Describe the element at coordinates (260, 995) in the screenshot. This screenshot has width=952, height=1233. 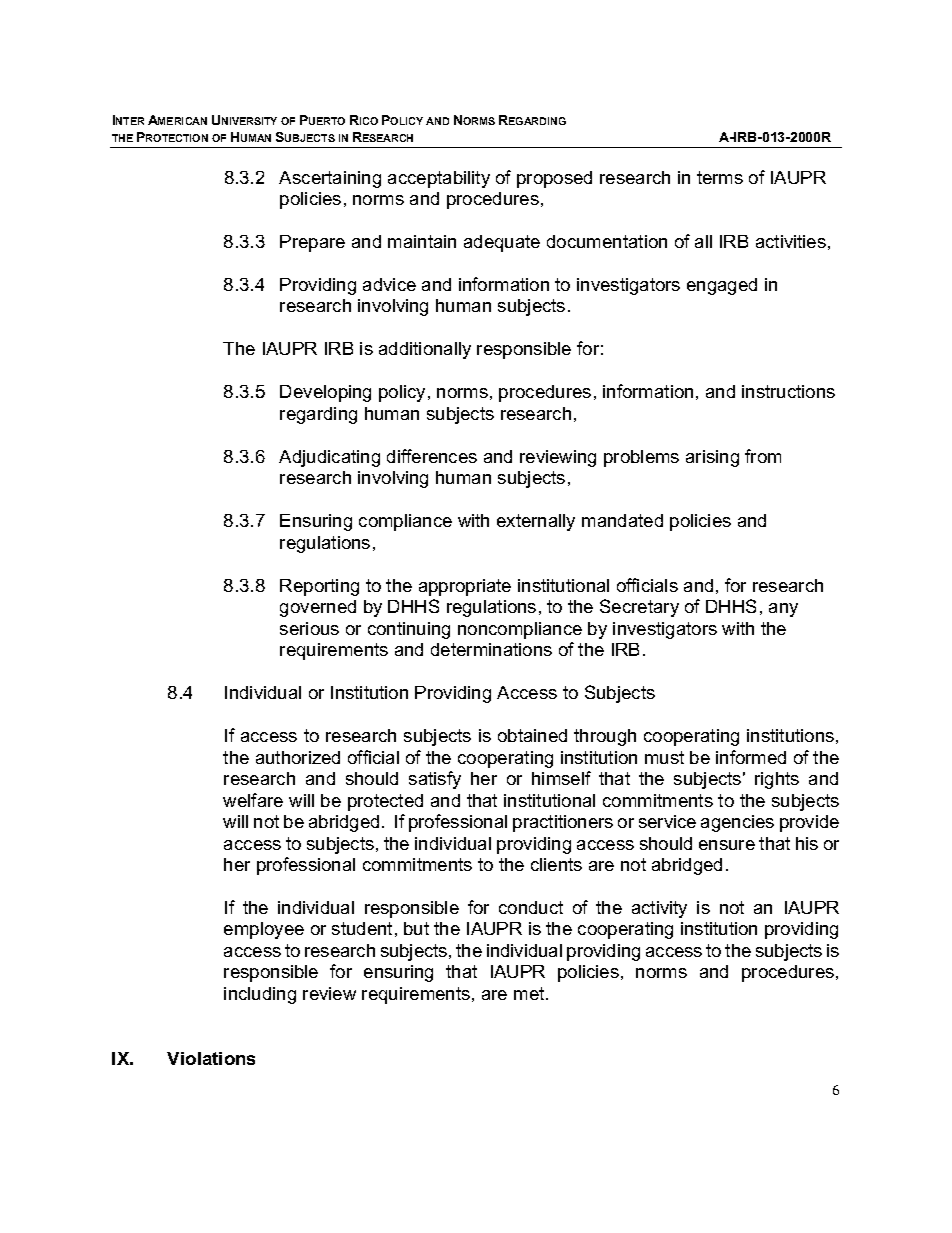
I see `including` at that location.
